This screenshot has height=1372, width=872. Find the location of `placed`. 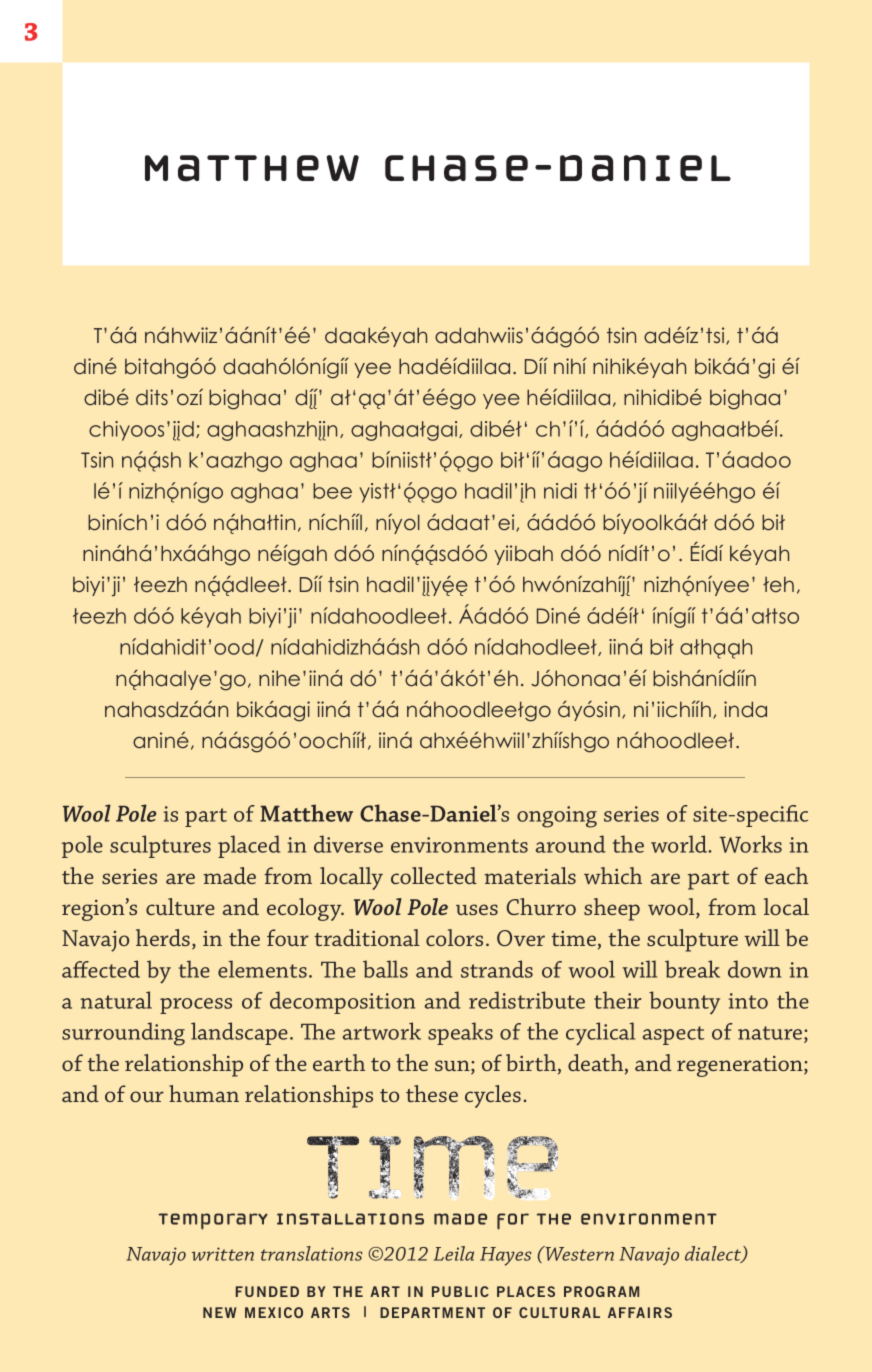

placed is located at coordinates (249, 846).
